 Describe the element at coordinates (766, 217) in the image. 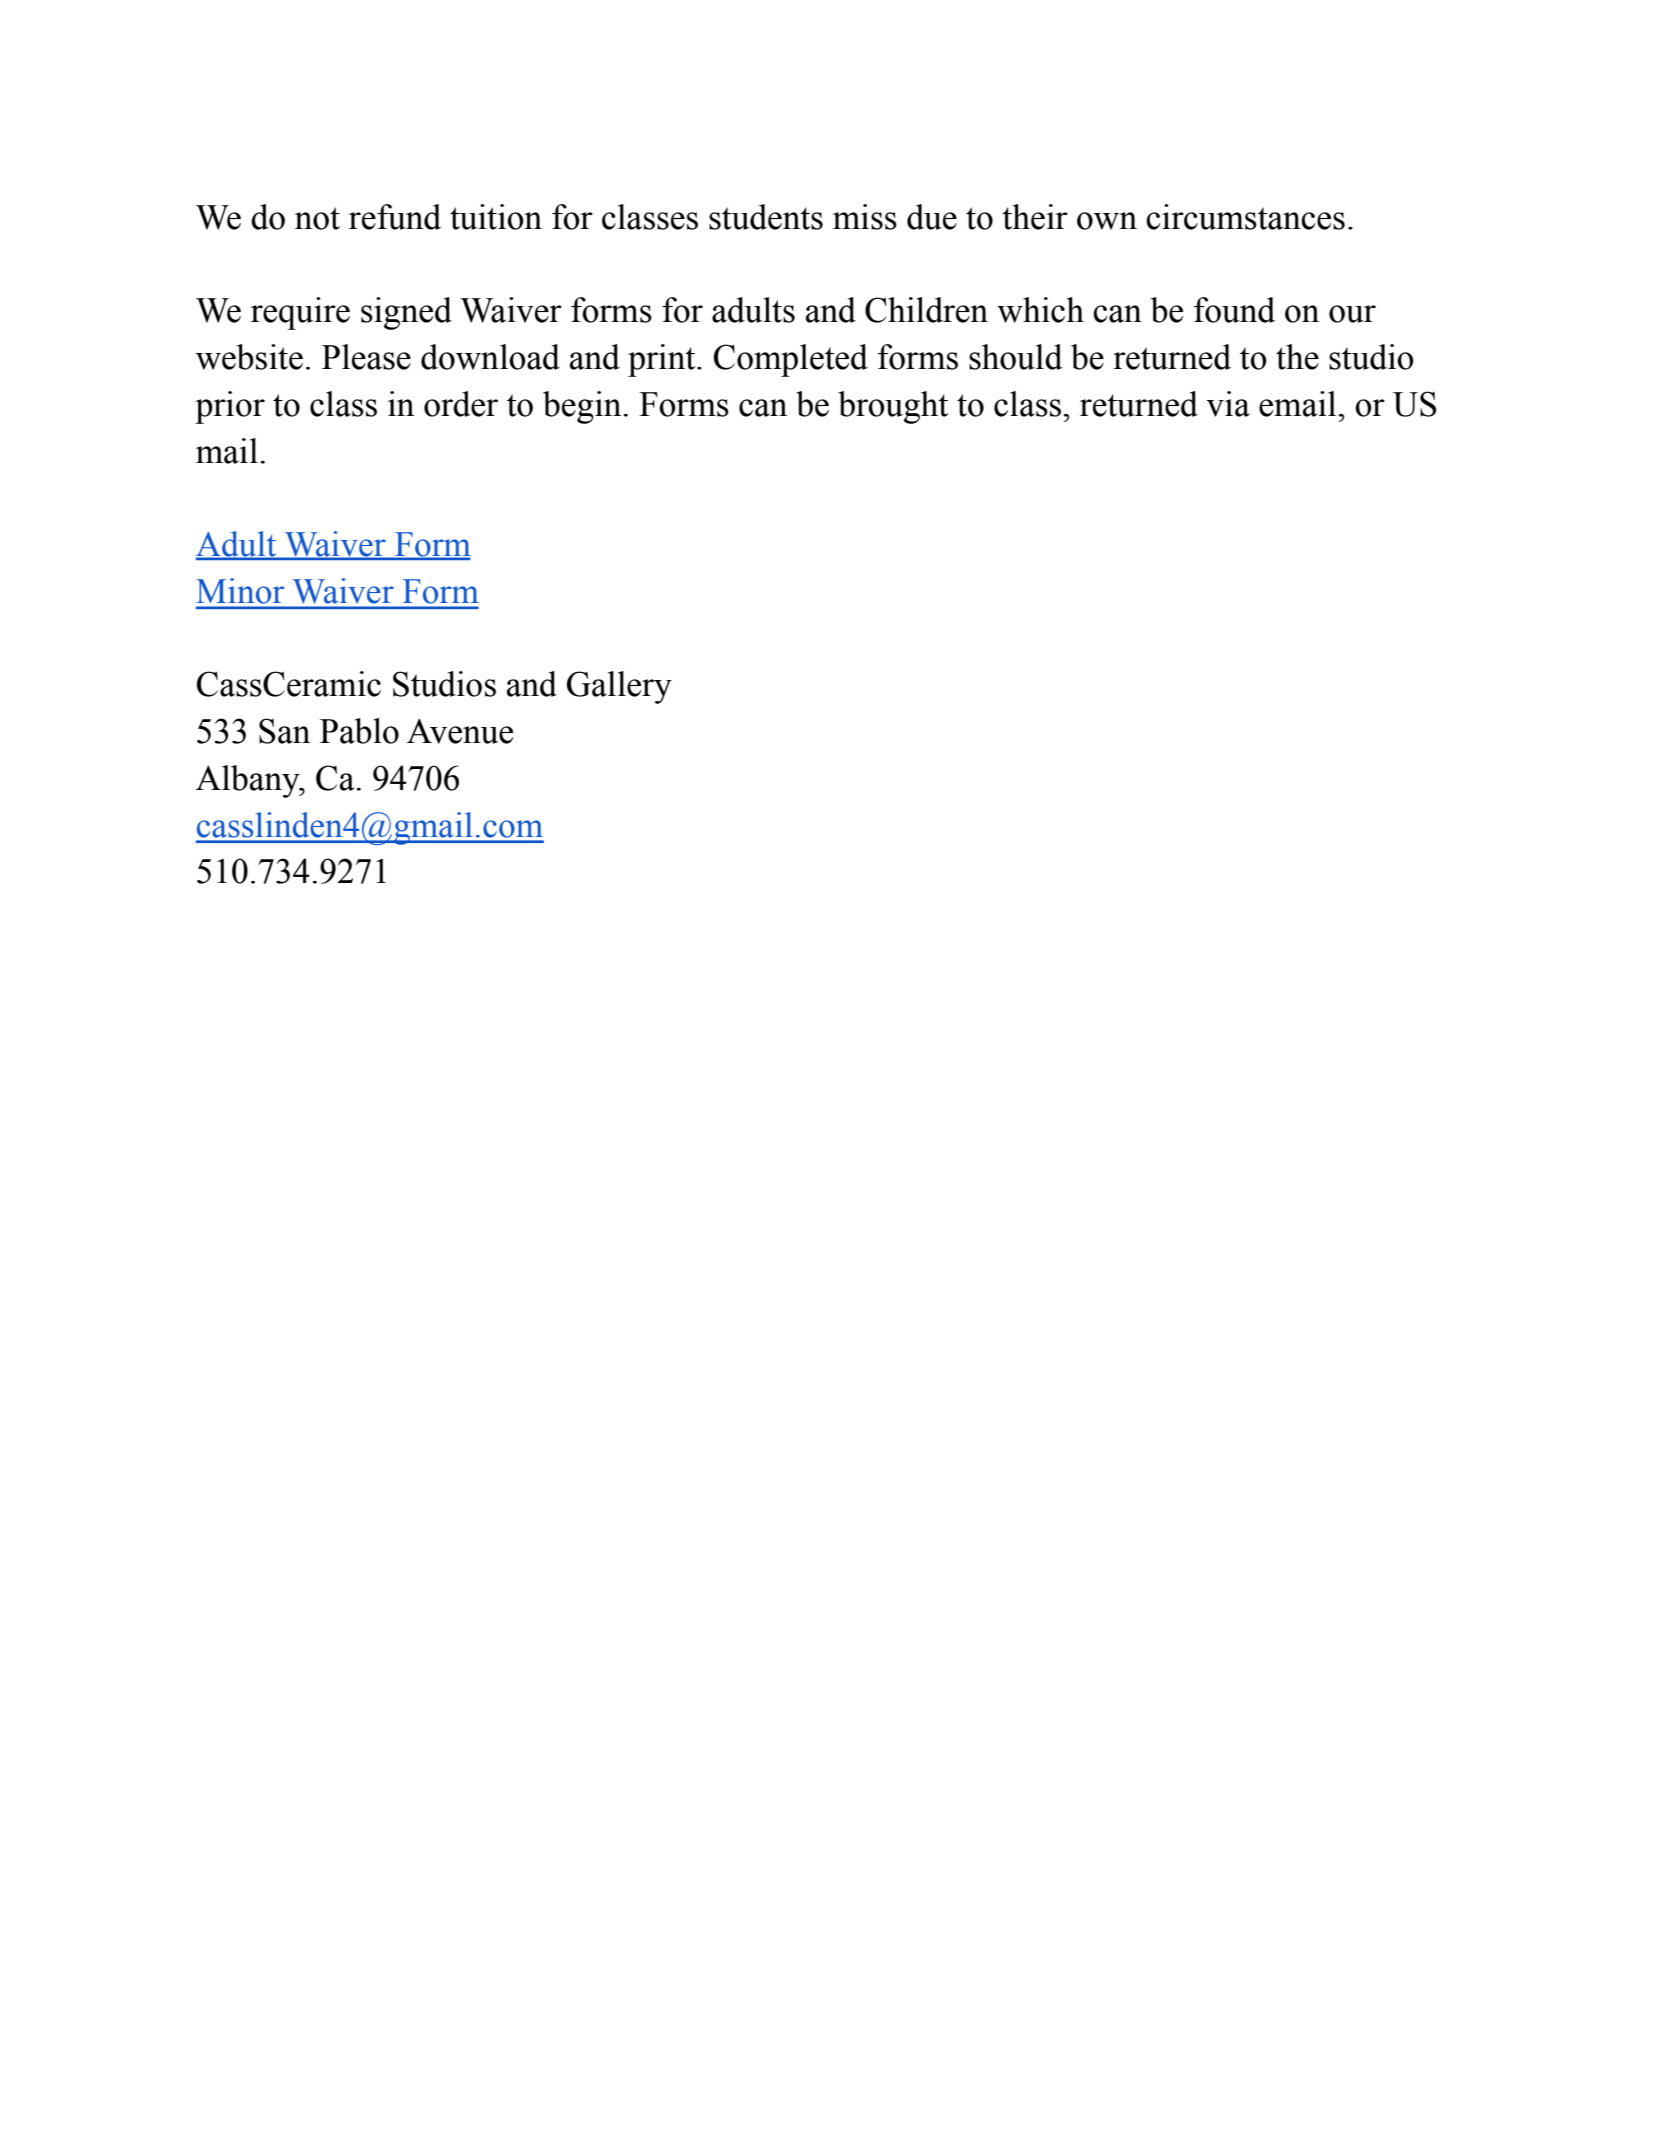

I see `students` at that location.
